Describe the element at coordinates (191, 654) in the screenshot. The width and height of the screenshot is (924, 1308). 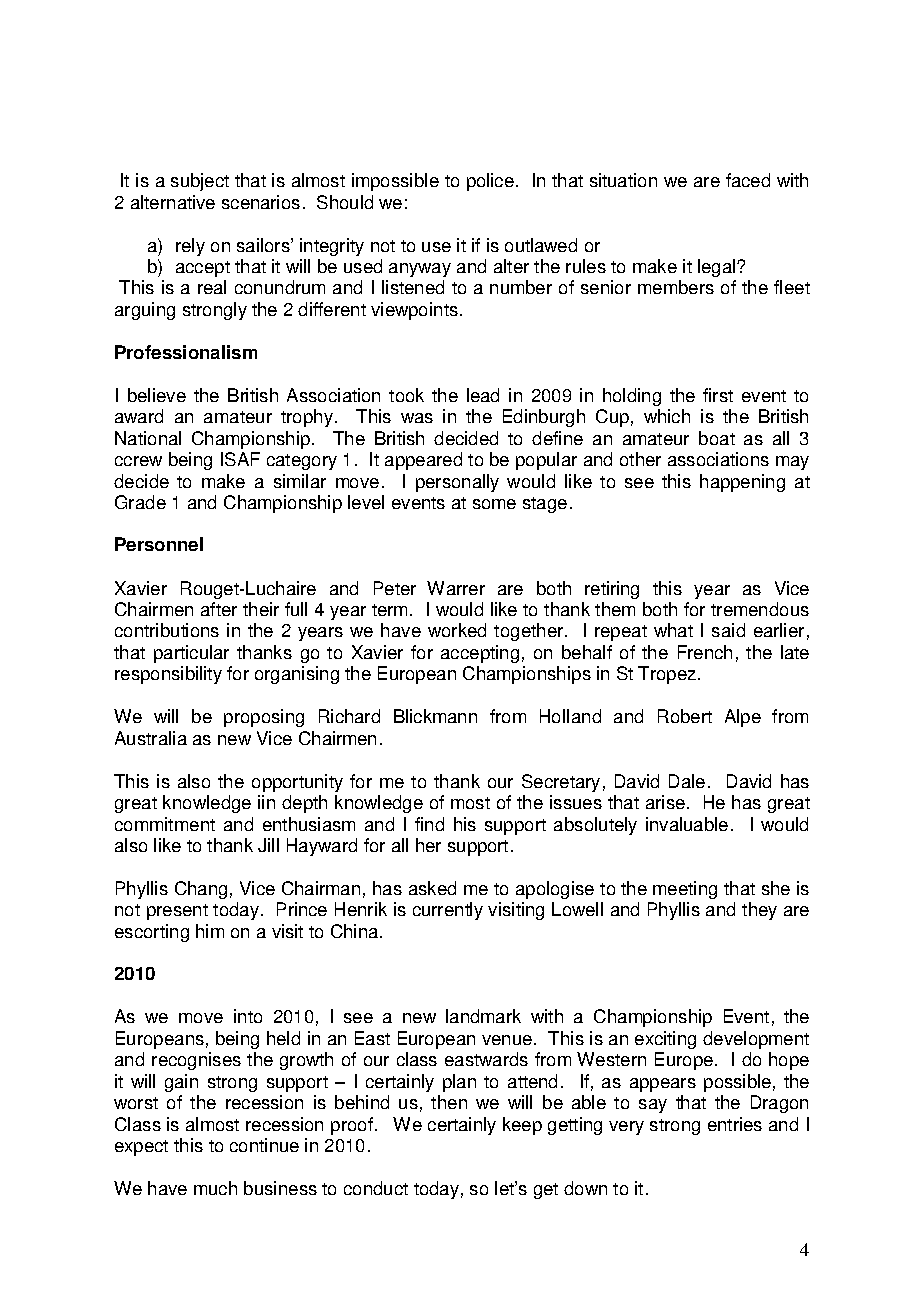
I see `particular` at that location.
